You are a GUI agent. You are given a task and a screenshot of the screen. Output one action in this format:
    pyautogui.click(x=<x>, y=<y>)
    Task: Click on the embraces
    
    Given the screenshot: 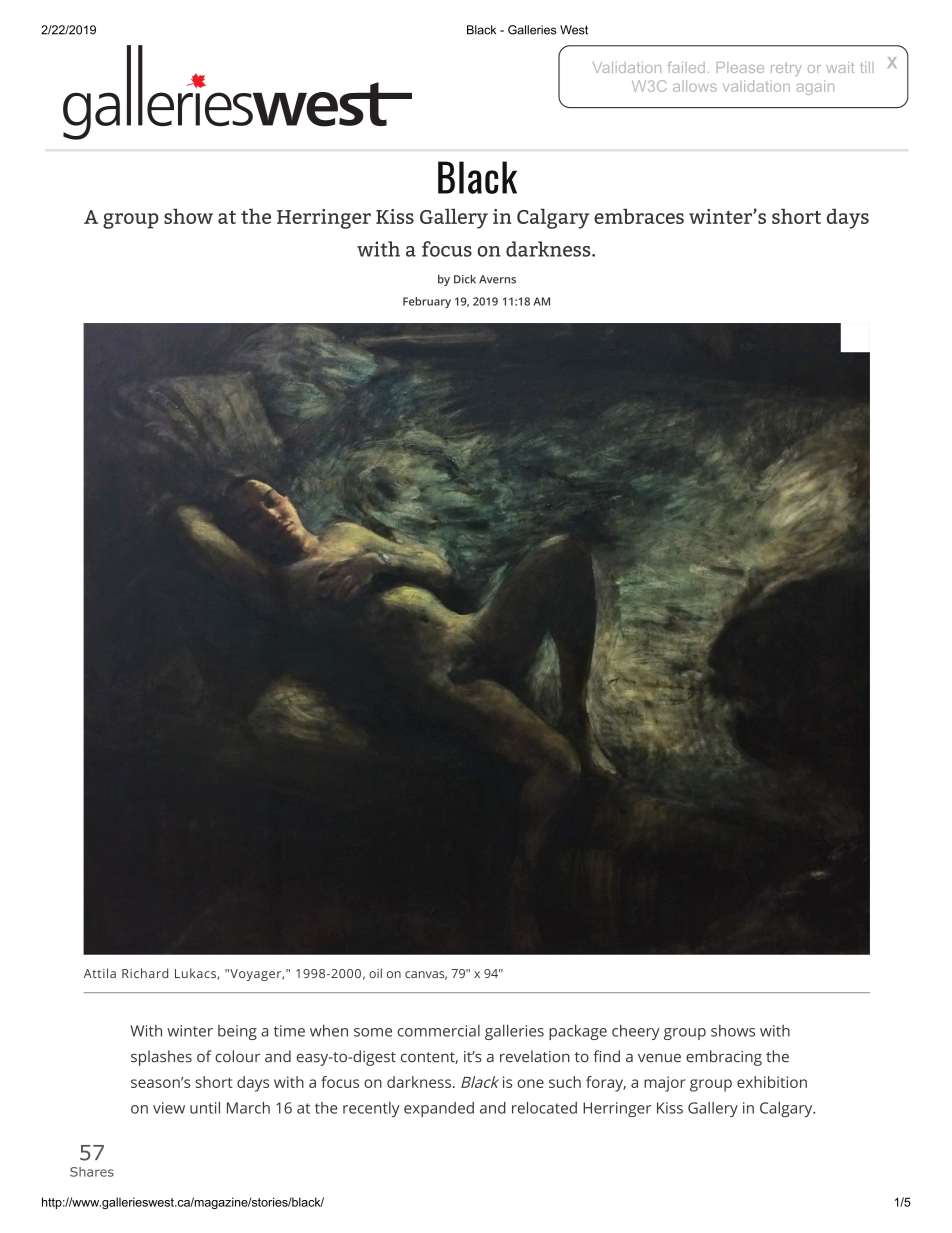 What is the action you would take?
    pyautogui.click(x=639, y=216)
